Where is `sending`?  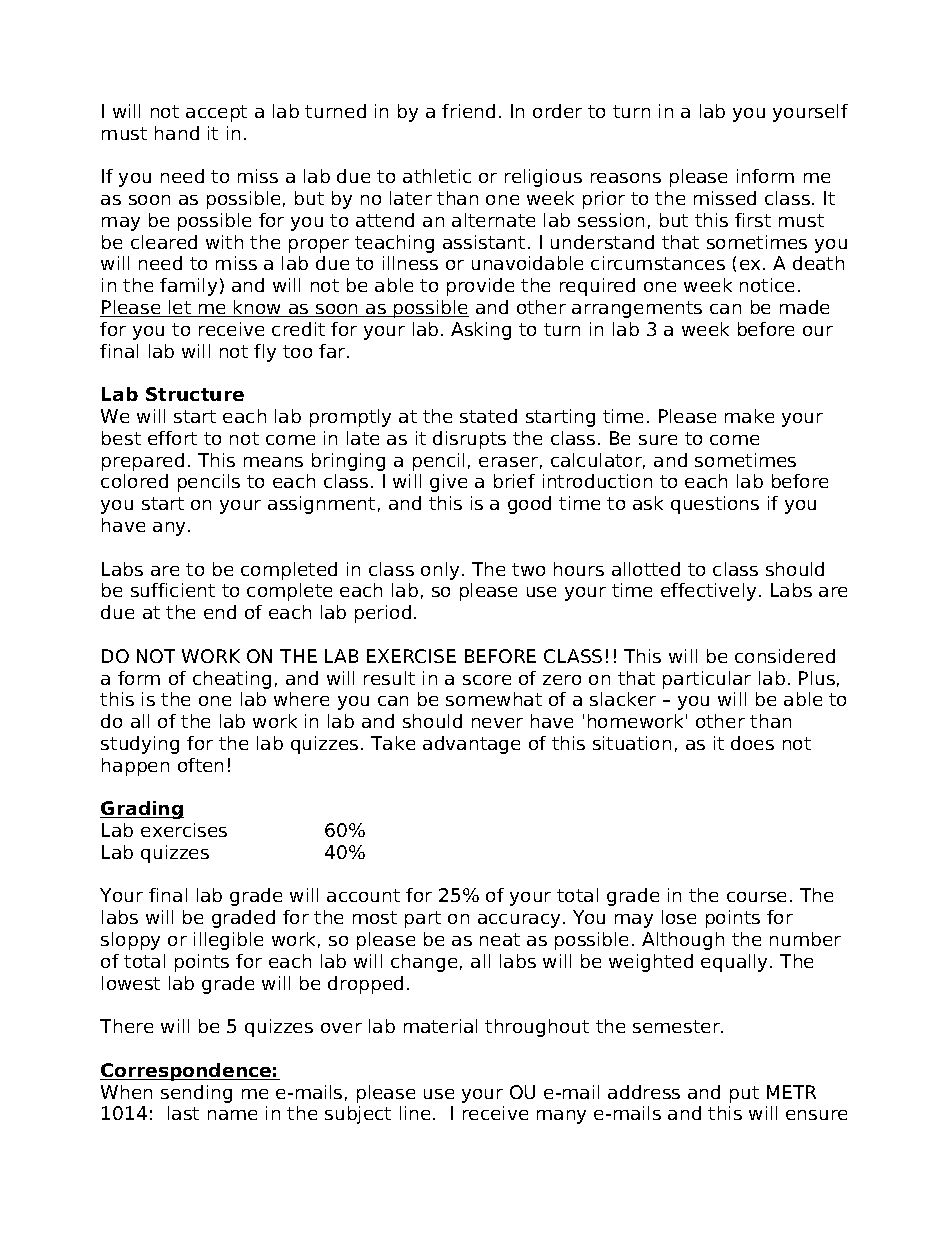
sending is located at coordinates (196, 1094).
